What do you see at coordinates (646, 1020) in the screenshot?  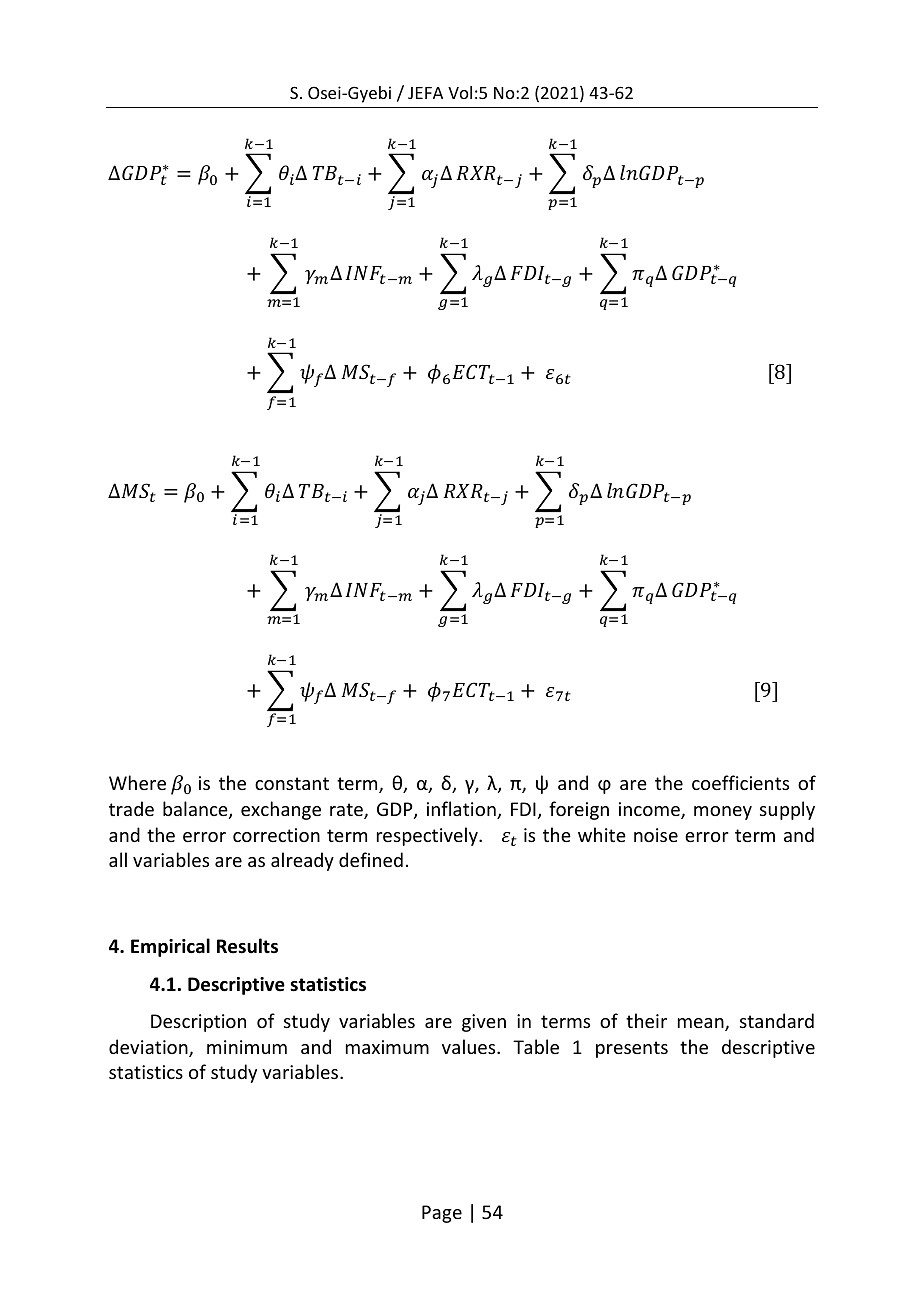 I see `their` at bounding box center [646, 1020].
